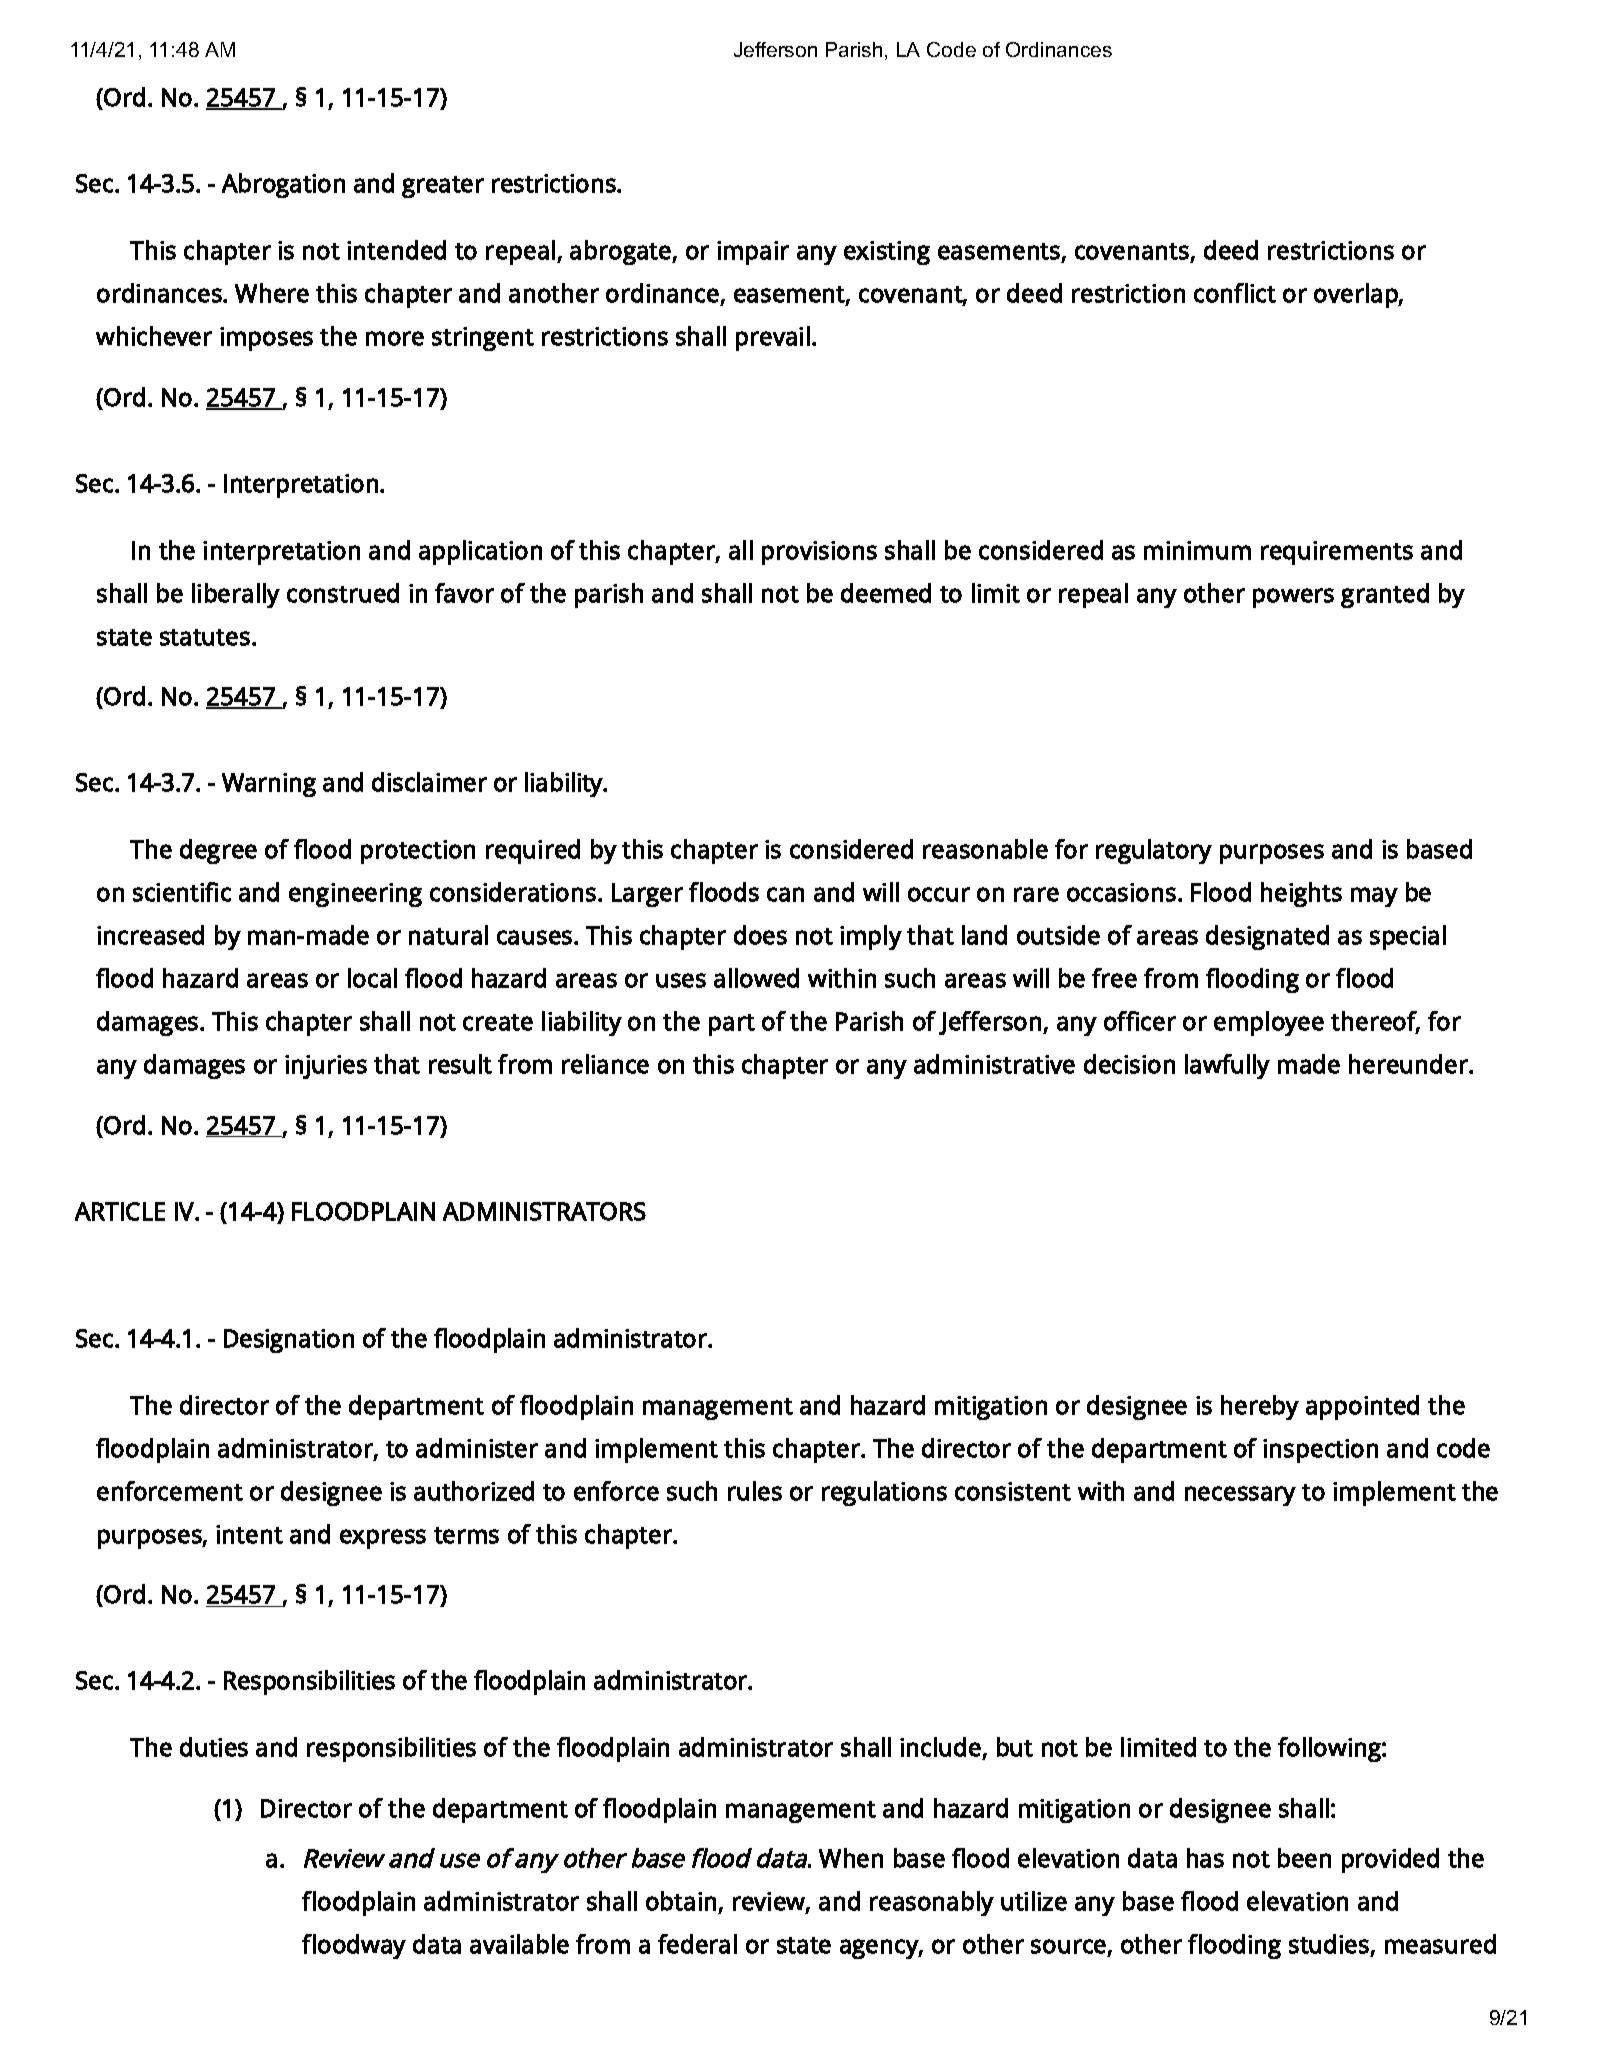 The width and height of the screenshot is (1599, 2070). Describe the element at coordinates (755, 1491) in the screenshot. I see `rules` at that location.
